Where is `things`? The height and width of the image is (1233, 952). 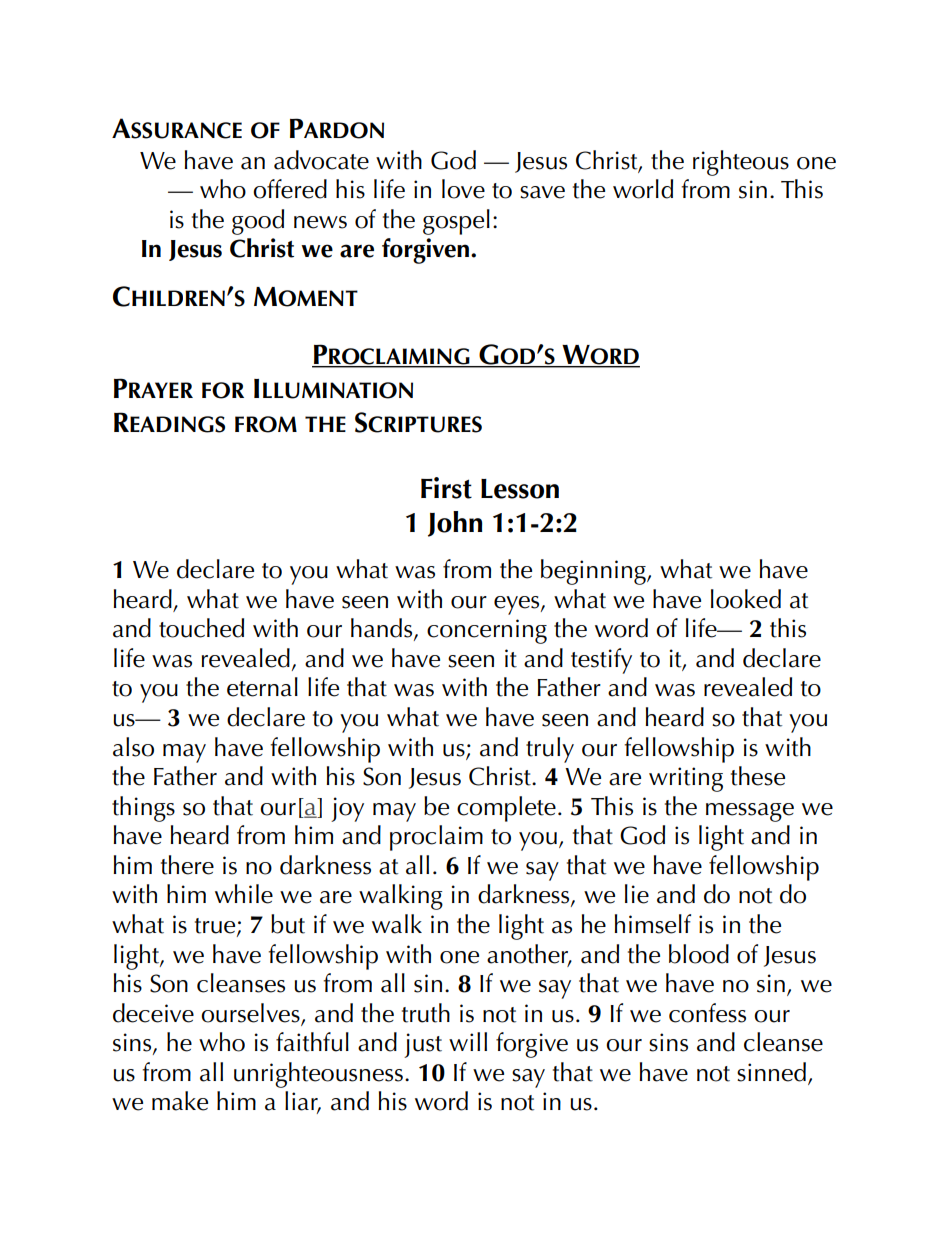
things is located at coordinates (143, 809).
